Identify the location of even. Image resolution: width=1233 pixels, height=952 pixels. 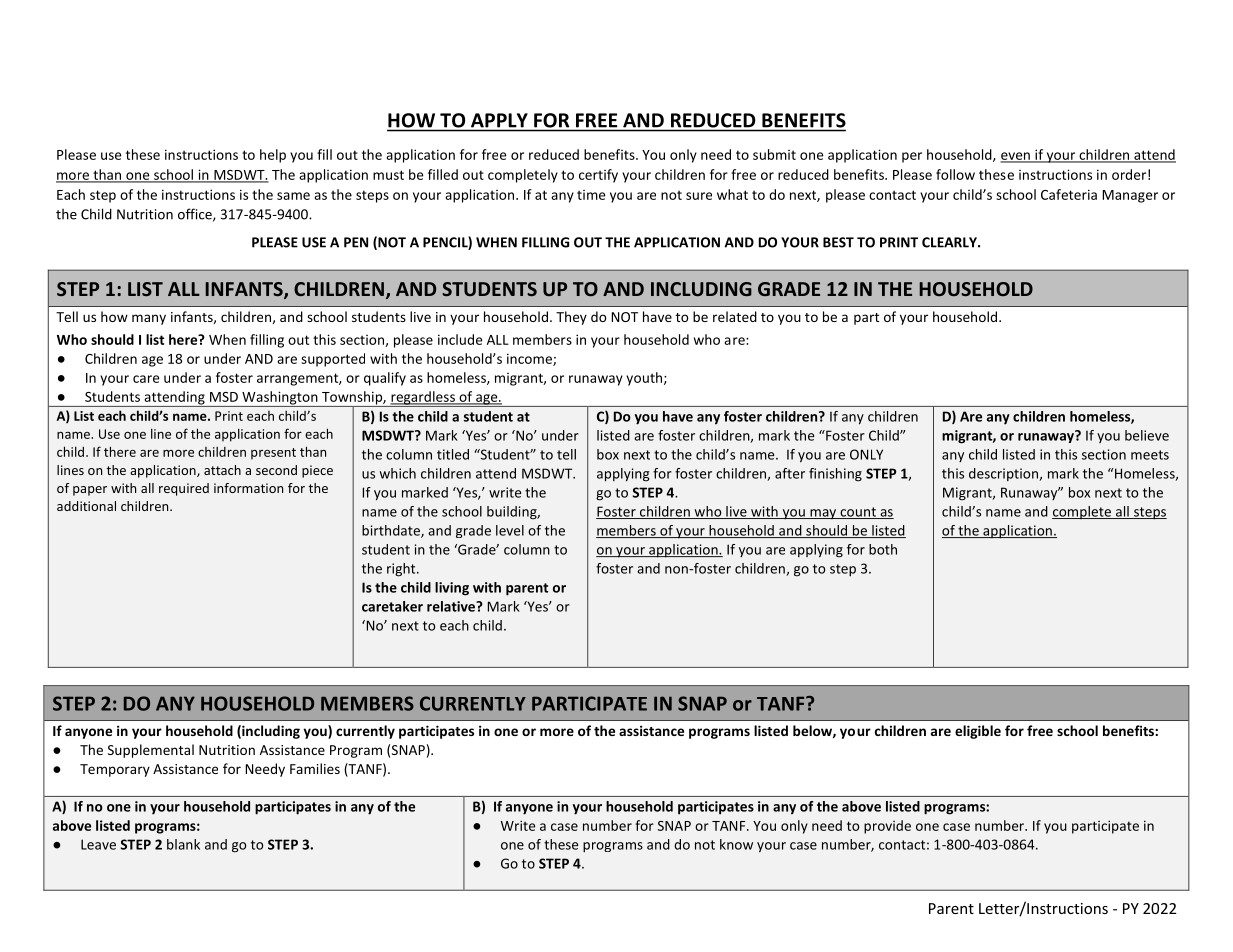
(1016, 157).
